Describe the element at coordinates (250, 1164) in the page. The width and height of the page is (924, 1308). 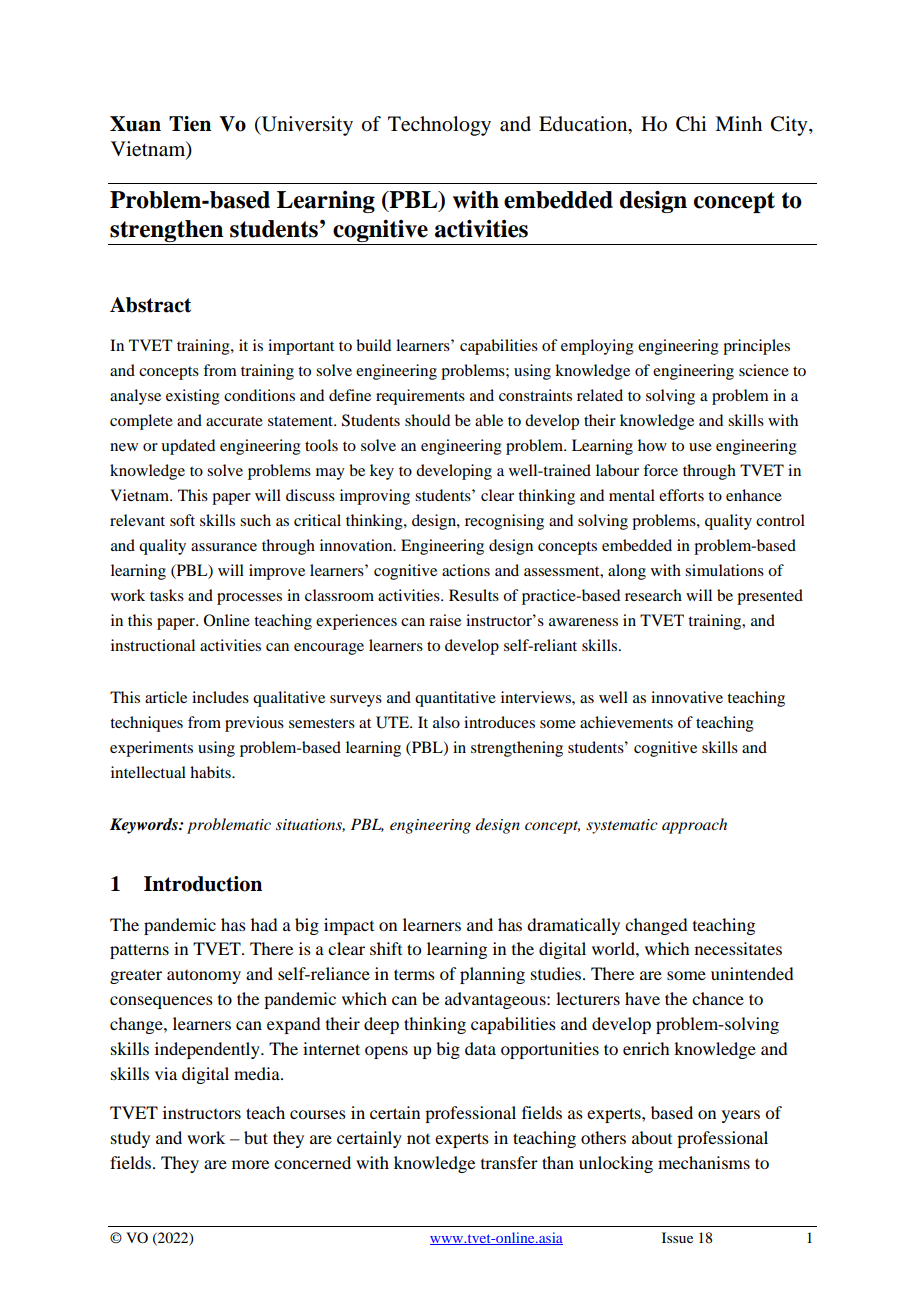
I see `more` at that location.
